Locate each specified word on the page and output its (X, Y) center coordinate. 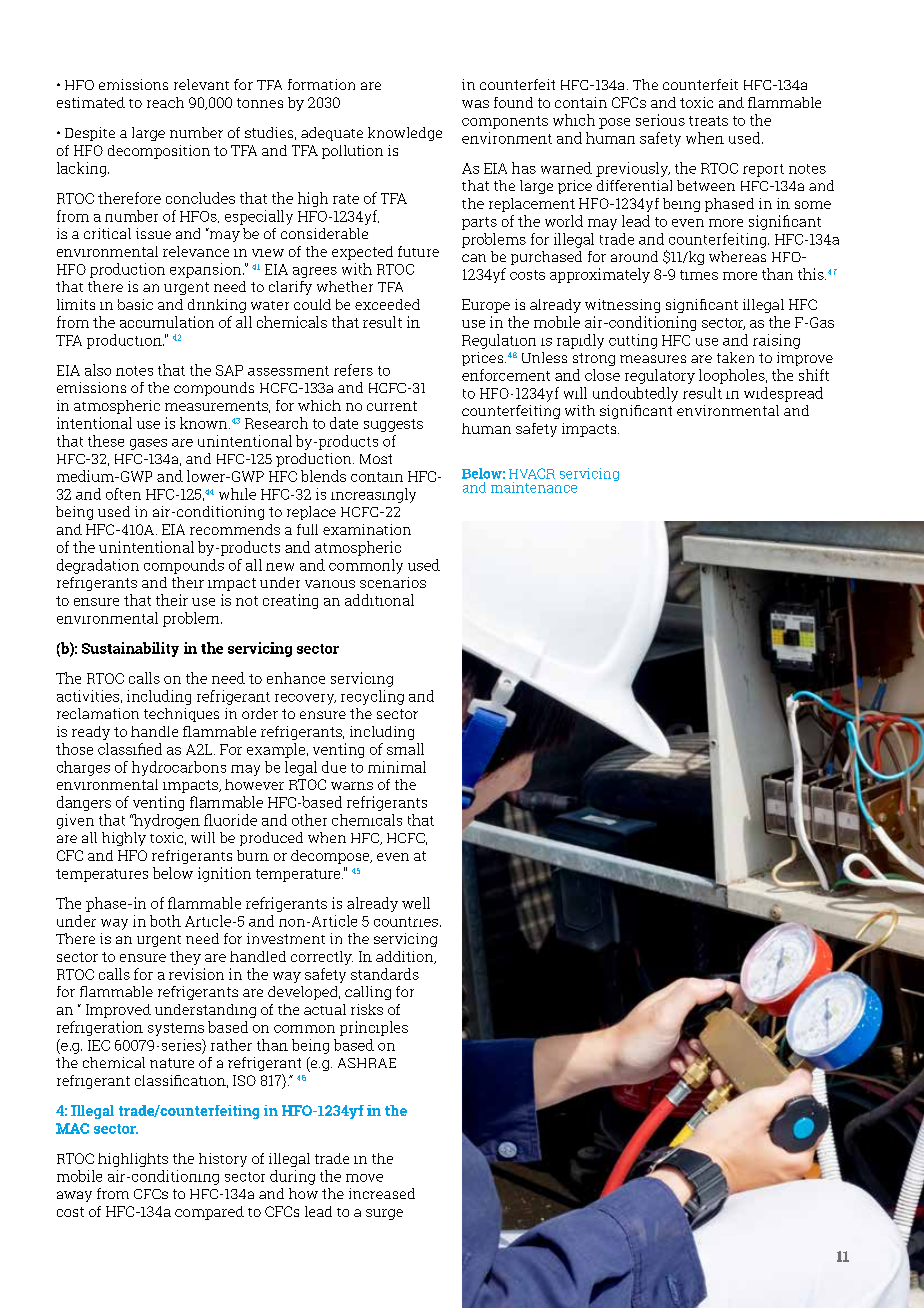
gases (148, 444)
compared (209, 1213)
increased (382, 1193)
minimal (397, 767)
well (416, 903)
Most (376, 459)
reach (165, 102)
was (475, 104)
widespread (783, 394)
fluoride (230, 820)
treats (708, 121)
